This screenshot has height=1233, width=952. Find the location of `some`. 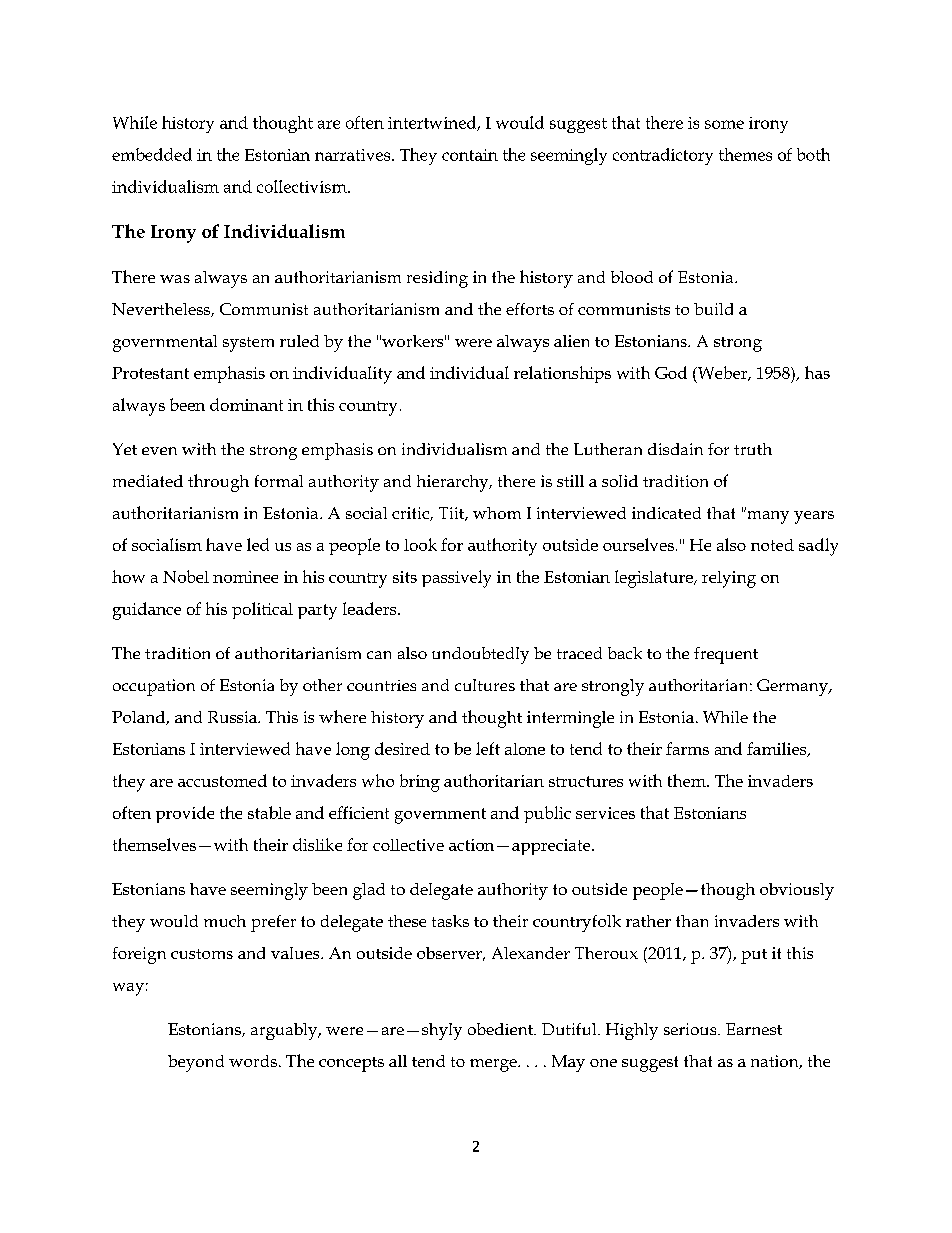

some is located at coordinates (724, 124).
